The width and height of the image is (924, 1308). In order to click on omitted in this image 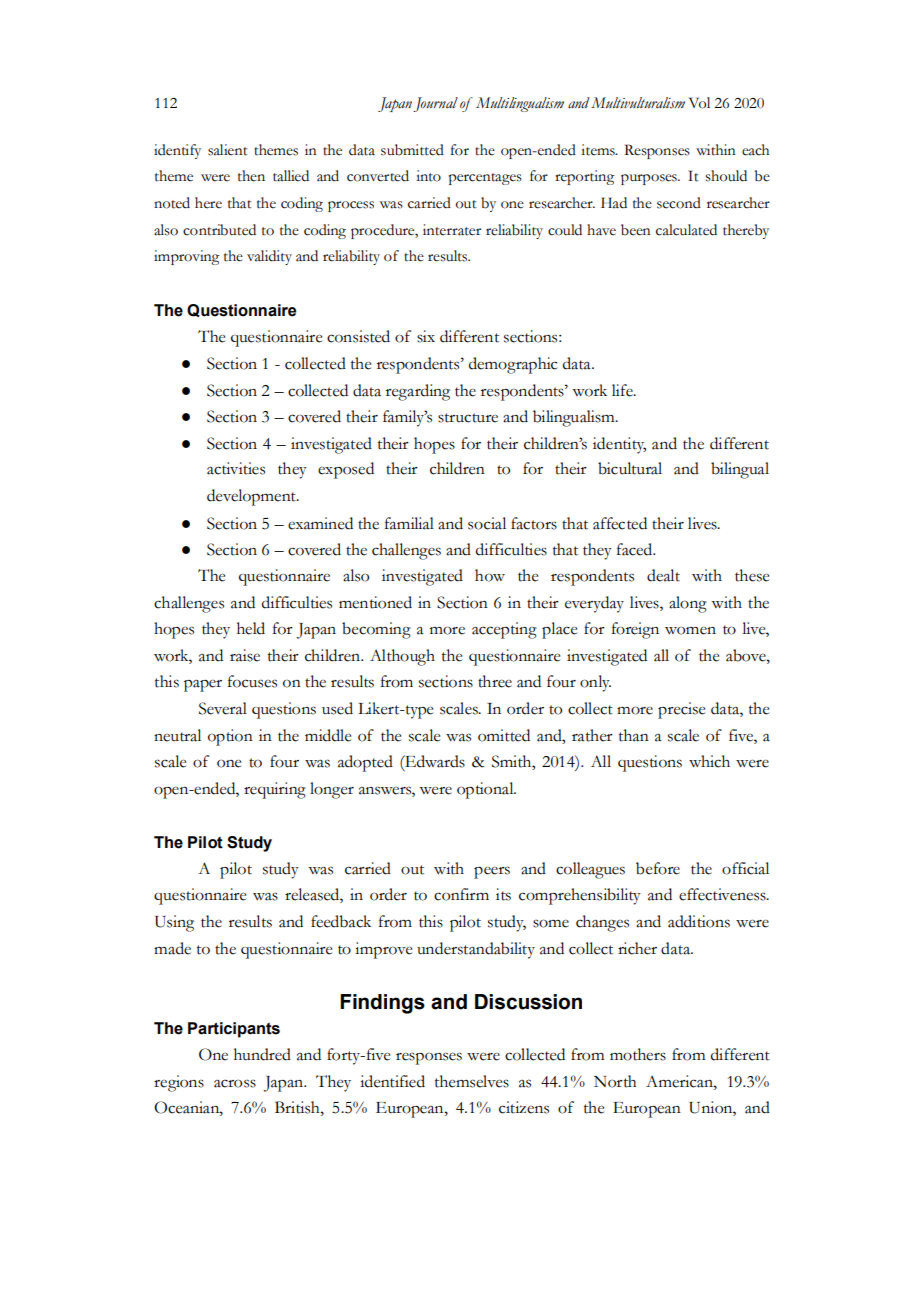, I will do `click(504, 735)`.
